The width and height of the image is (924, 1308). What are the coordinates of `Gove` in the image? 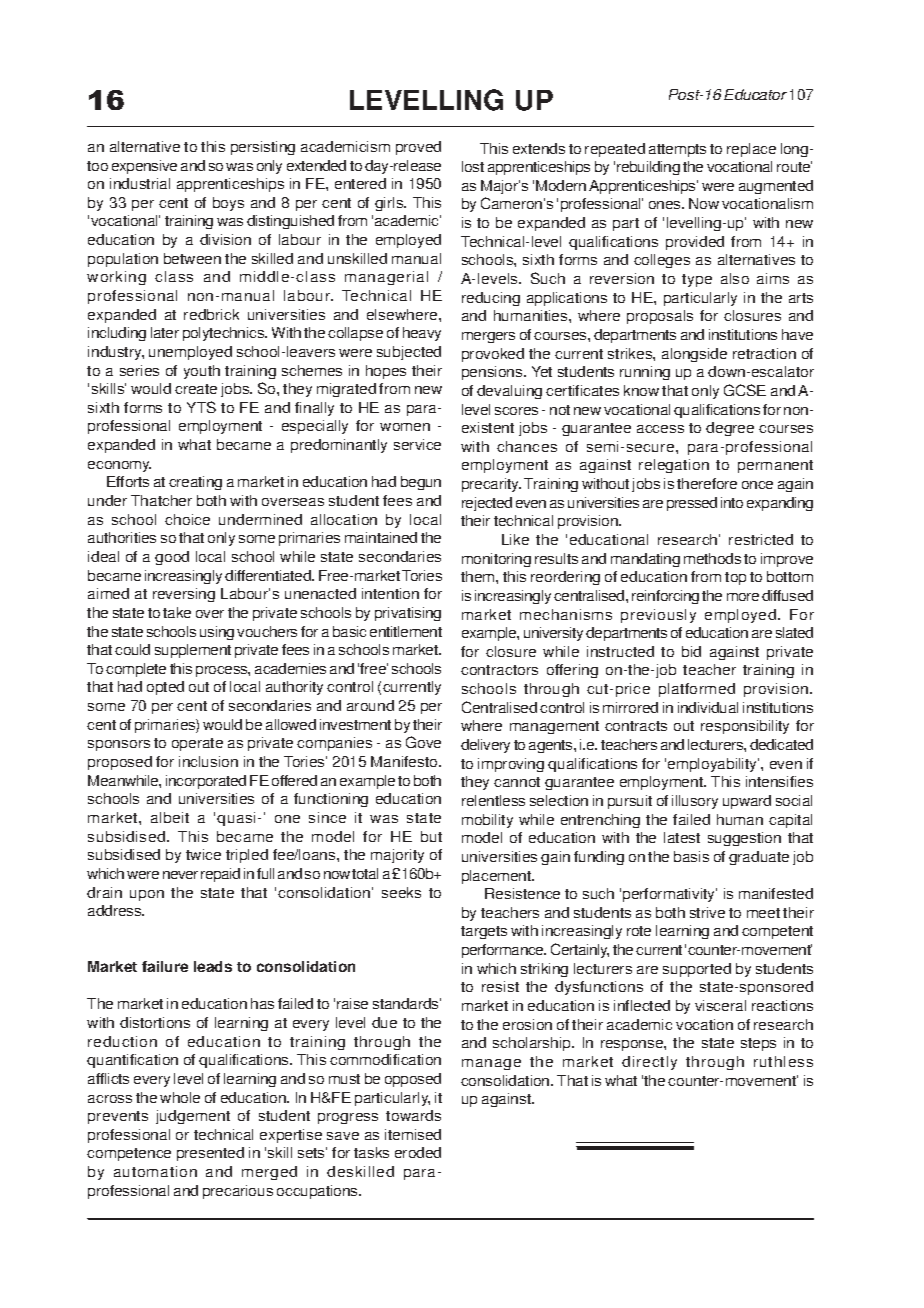 It's located at (423, 742).
